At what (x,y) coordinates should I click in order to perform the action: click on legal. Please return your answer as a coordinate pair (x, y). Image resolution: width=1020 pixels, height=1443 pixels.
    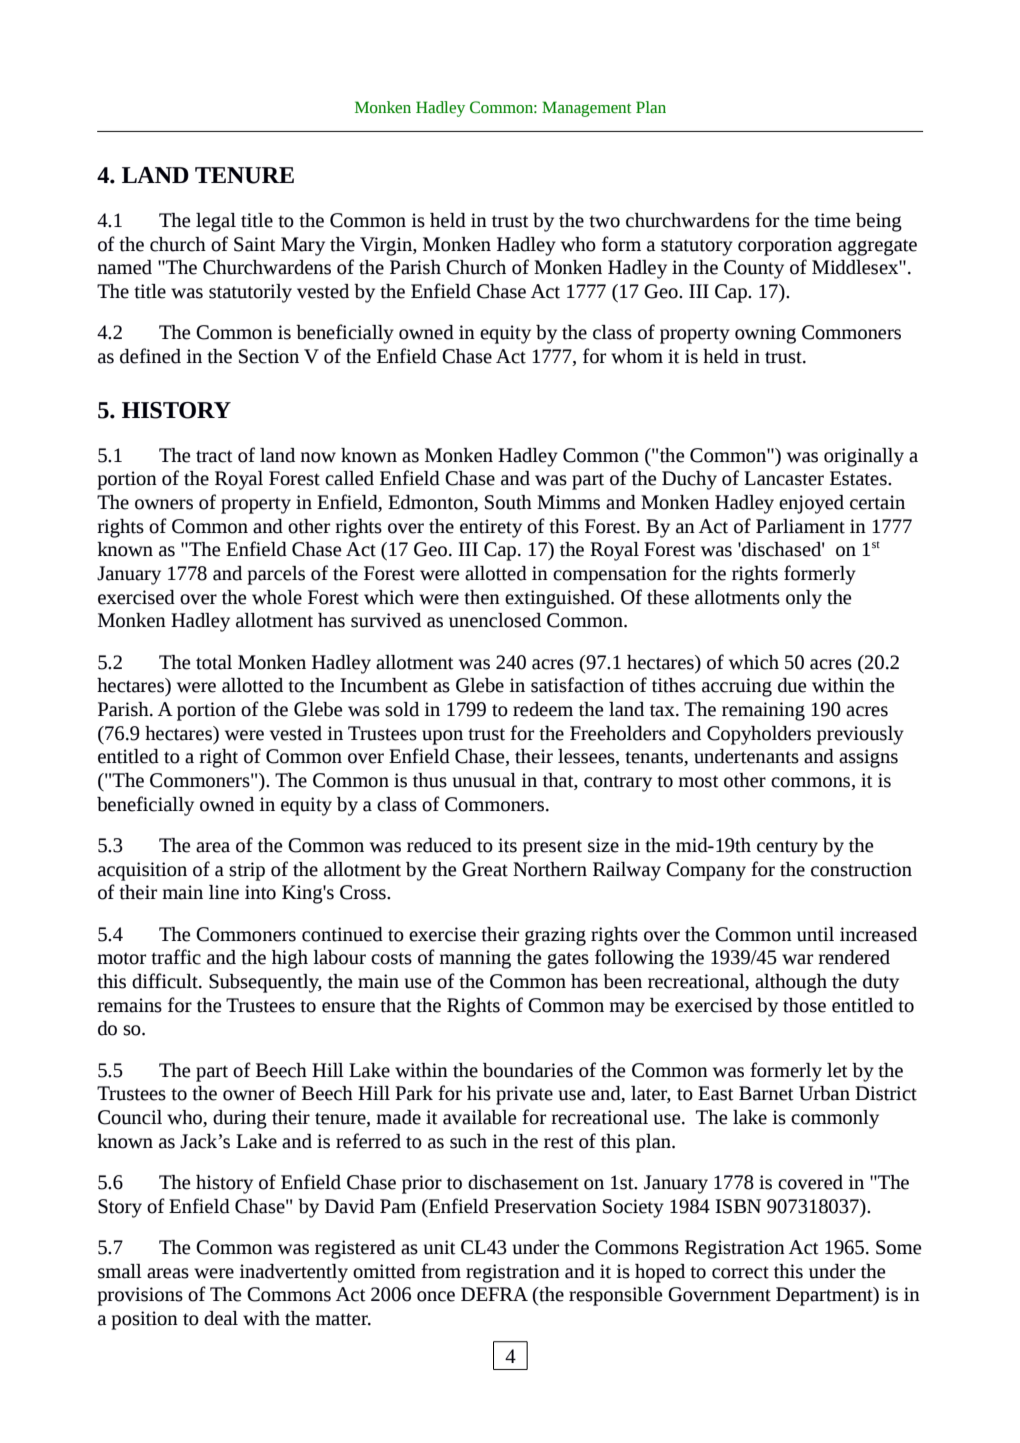
    Looking at the image, I should click on (216, 222).
